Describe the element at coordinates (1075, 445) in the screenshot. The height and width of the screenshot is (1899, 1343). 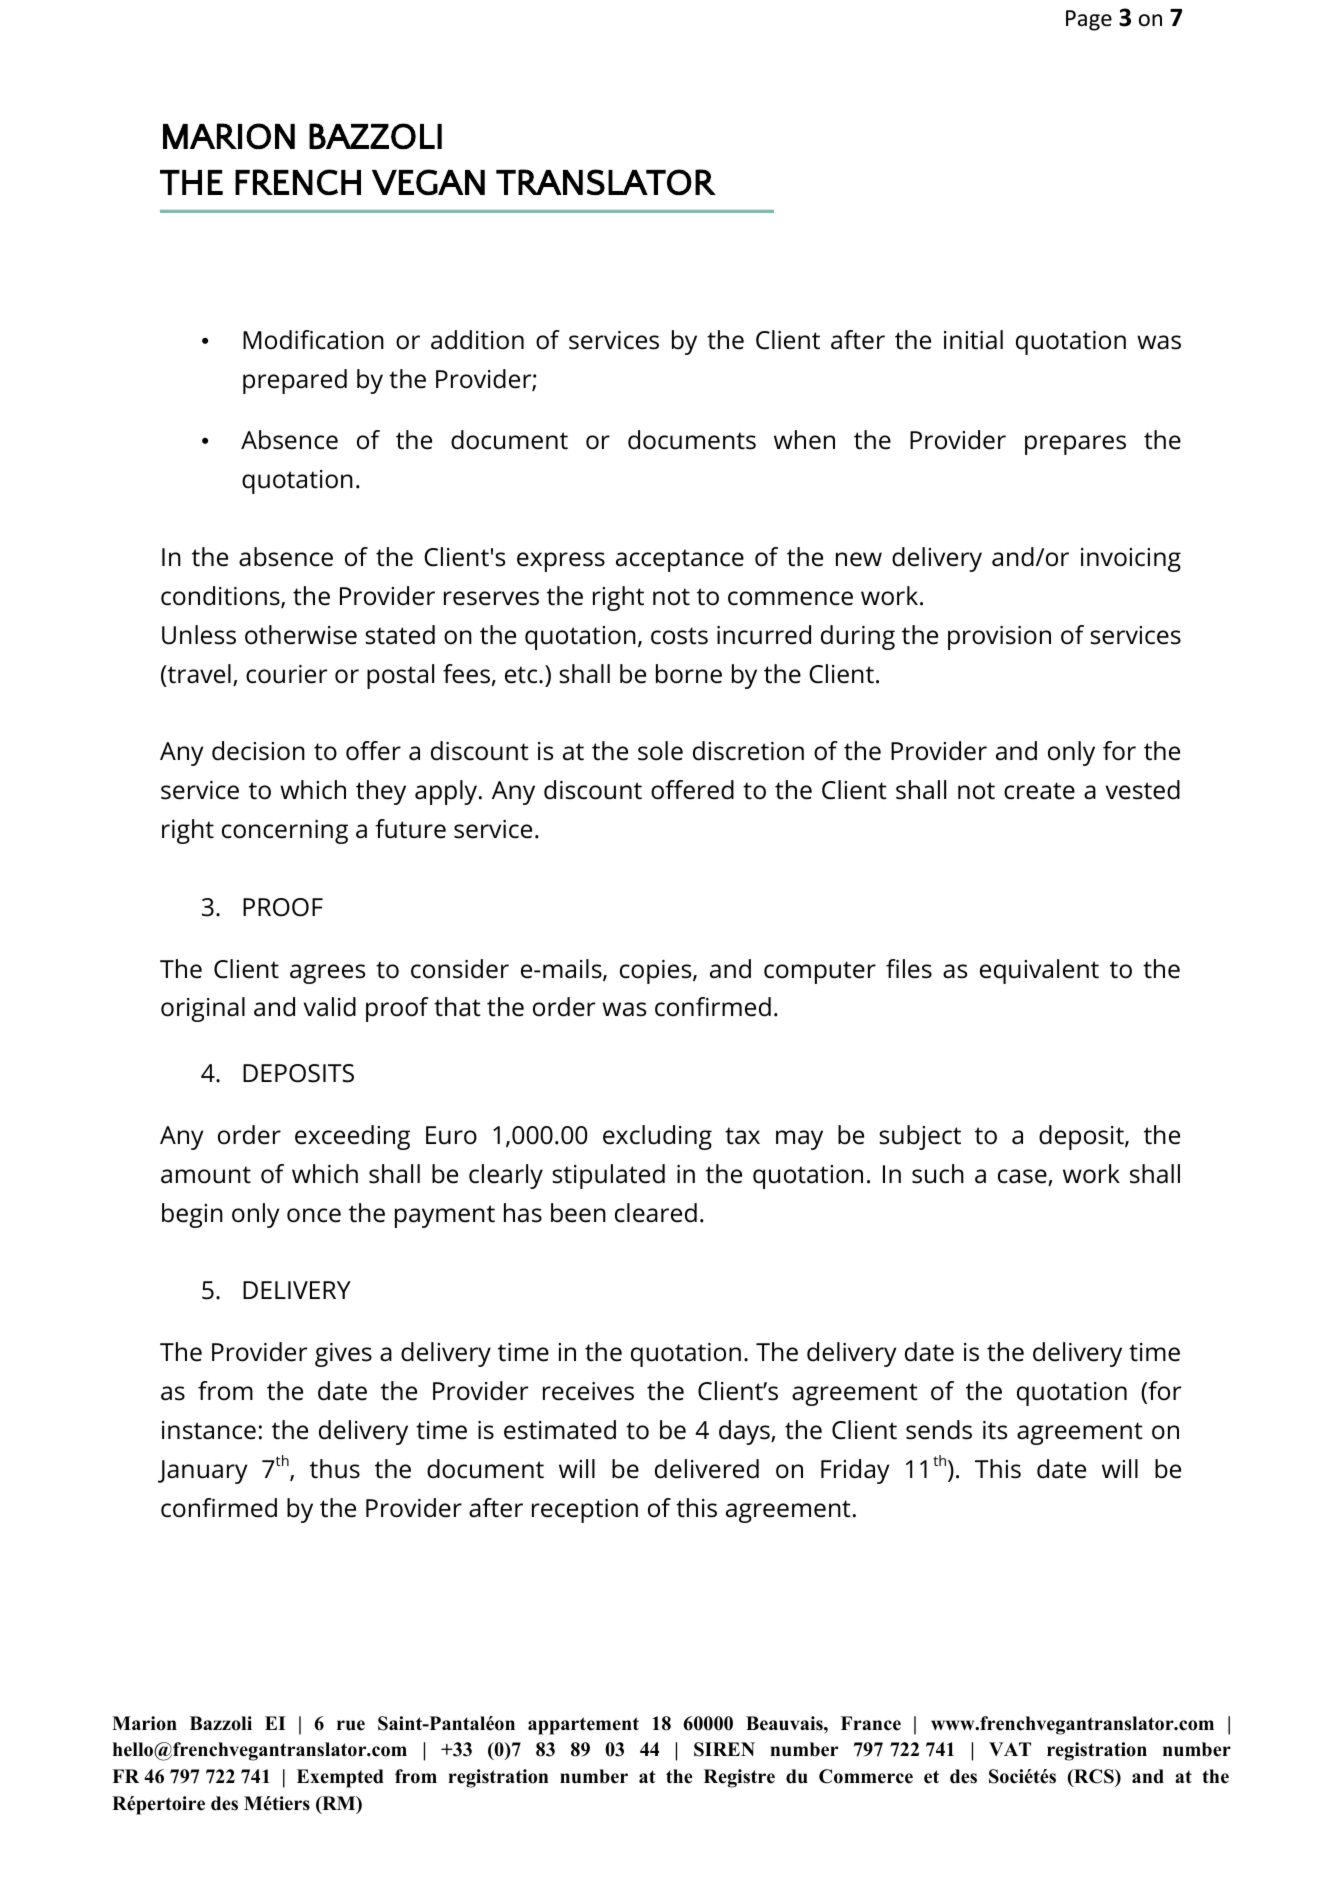
I see `prepares` at that location.
